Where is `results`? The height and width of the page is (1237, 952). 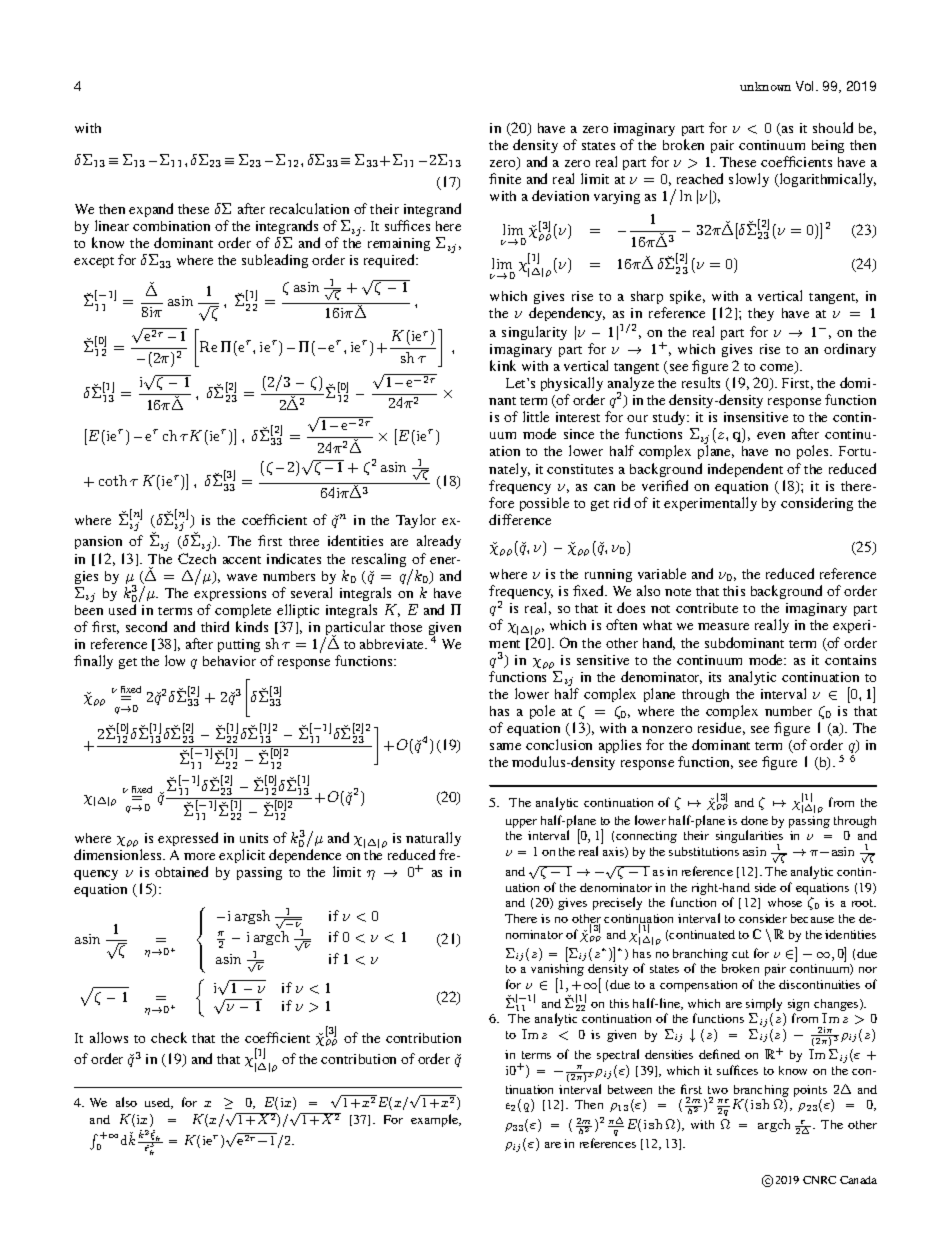
results is located at coordinates (701, 382).
